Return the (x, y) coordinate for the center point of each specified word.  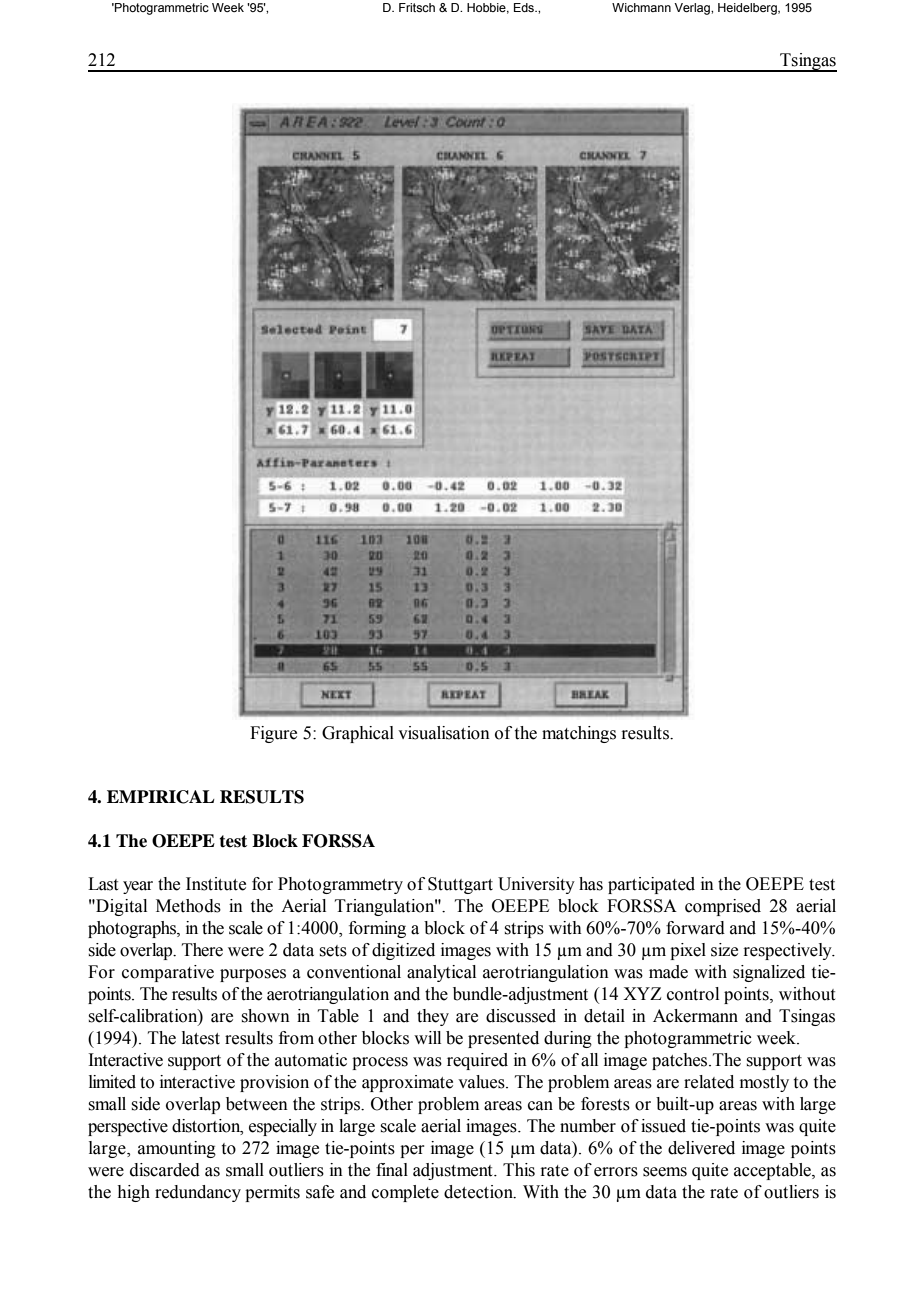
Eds (525, 7)
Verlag (693, 9)
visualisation (444, 733)
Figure (273, 734)
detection (479, 1192)
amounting (177, 1149)
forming (377, 929)
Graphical (358, 734)
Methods (188, 906)
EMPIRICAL (161, 797)
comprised (723, 907)
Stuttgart (460, 885)
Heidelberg (748, 9)
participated (651, 885)
